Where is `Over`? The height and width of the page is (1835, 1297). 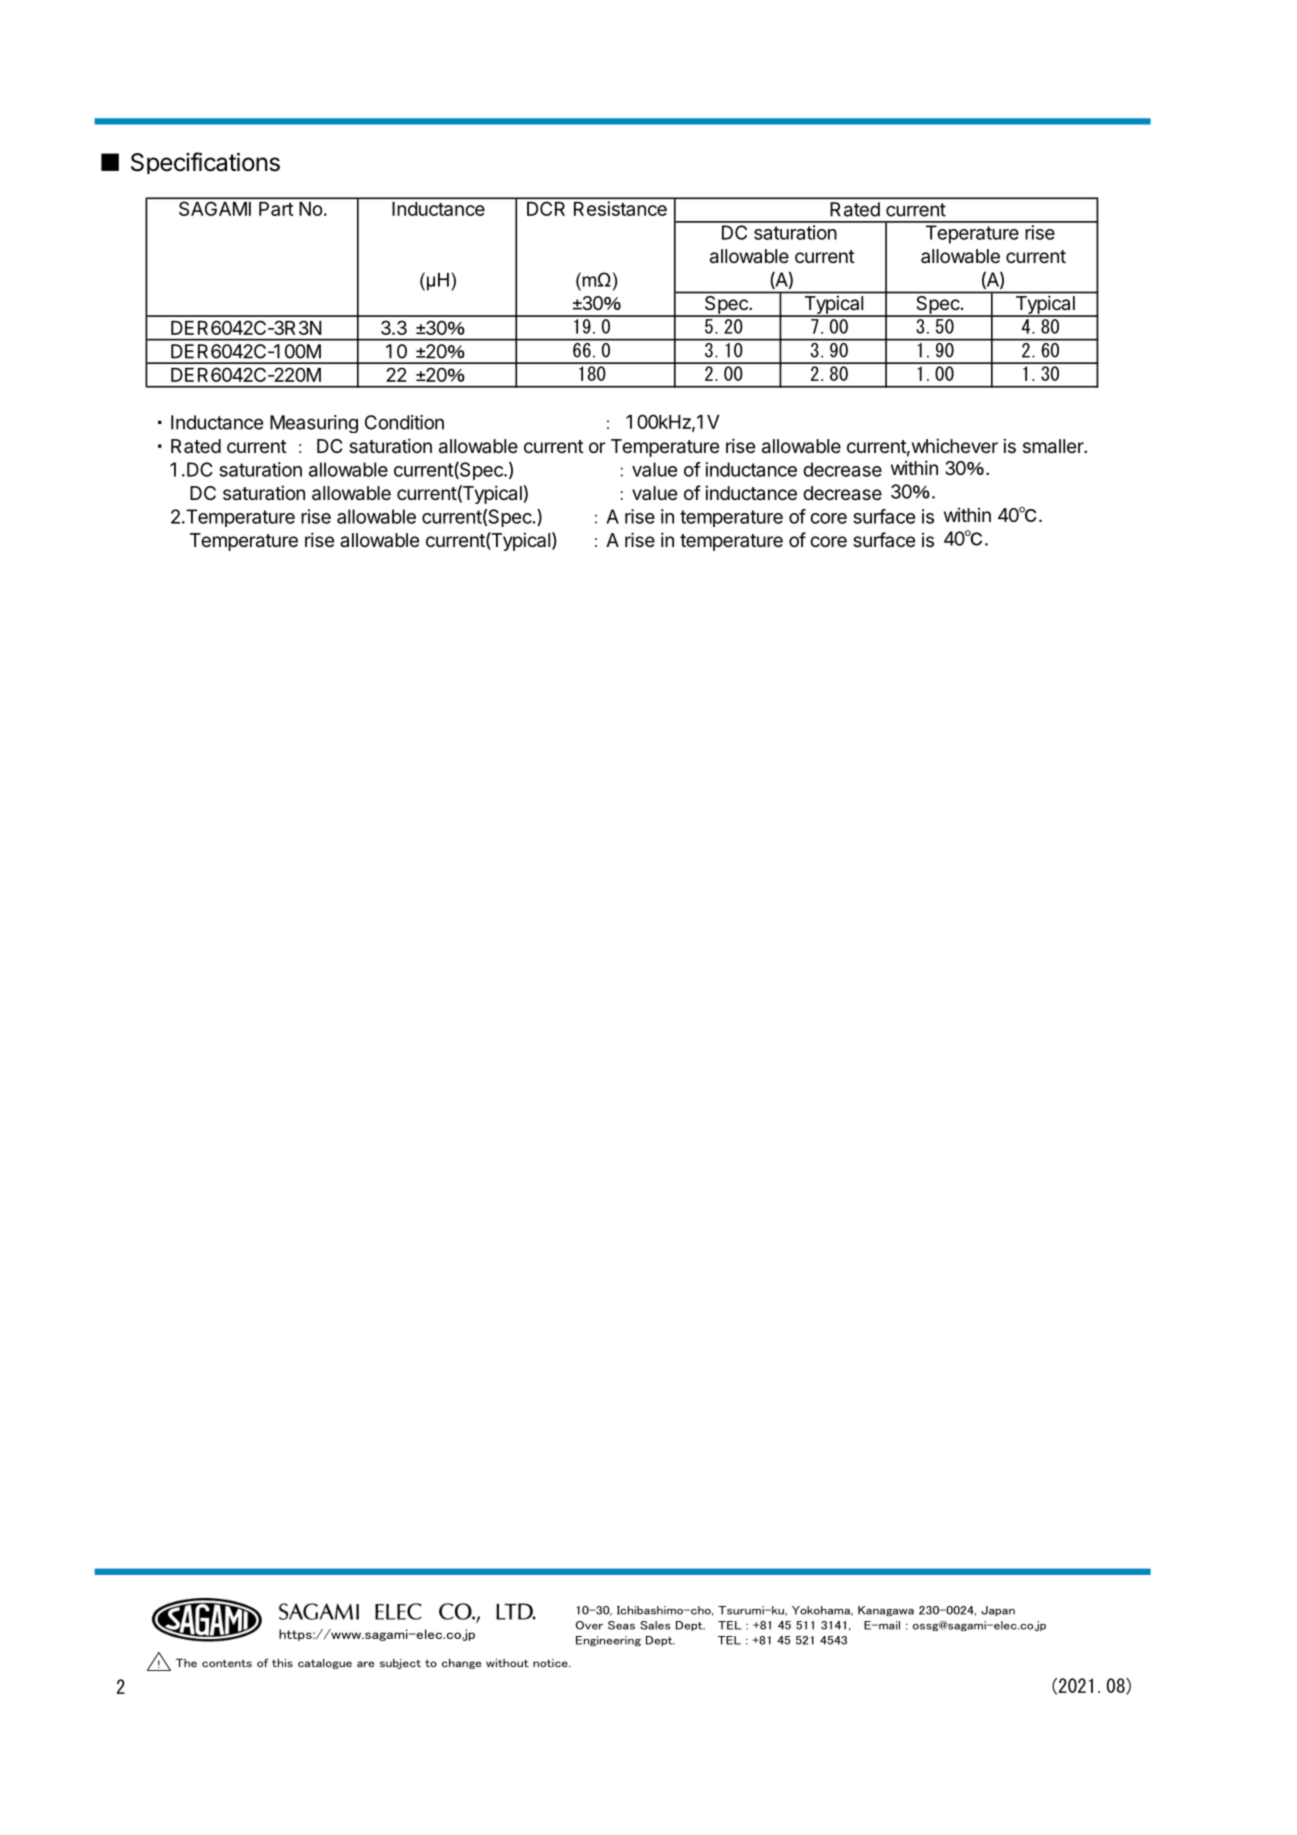 Over is located at coordinates (589, 1625).
